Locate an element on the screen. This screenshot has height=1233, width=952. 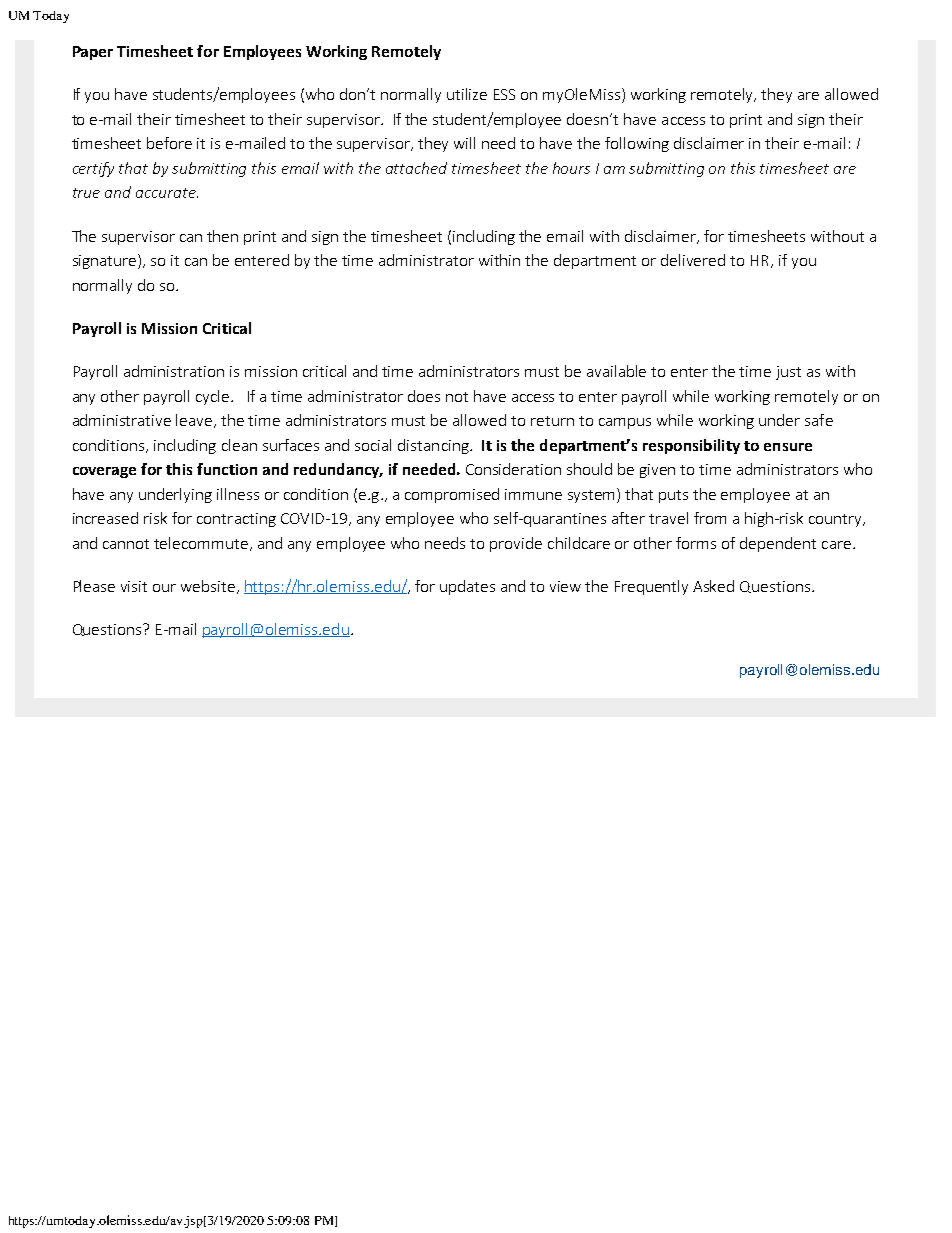
website is located at coordinates (208, 586).
